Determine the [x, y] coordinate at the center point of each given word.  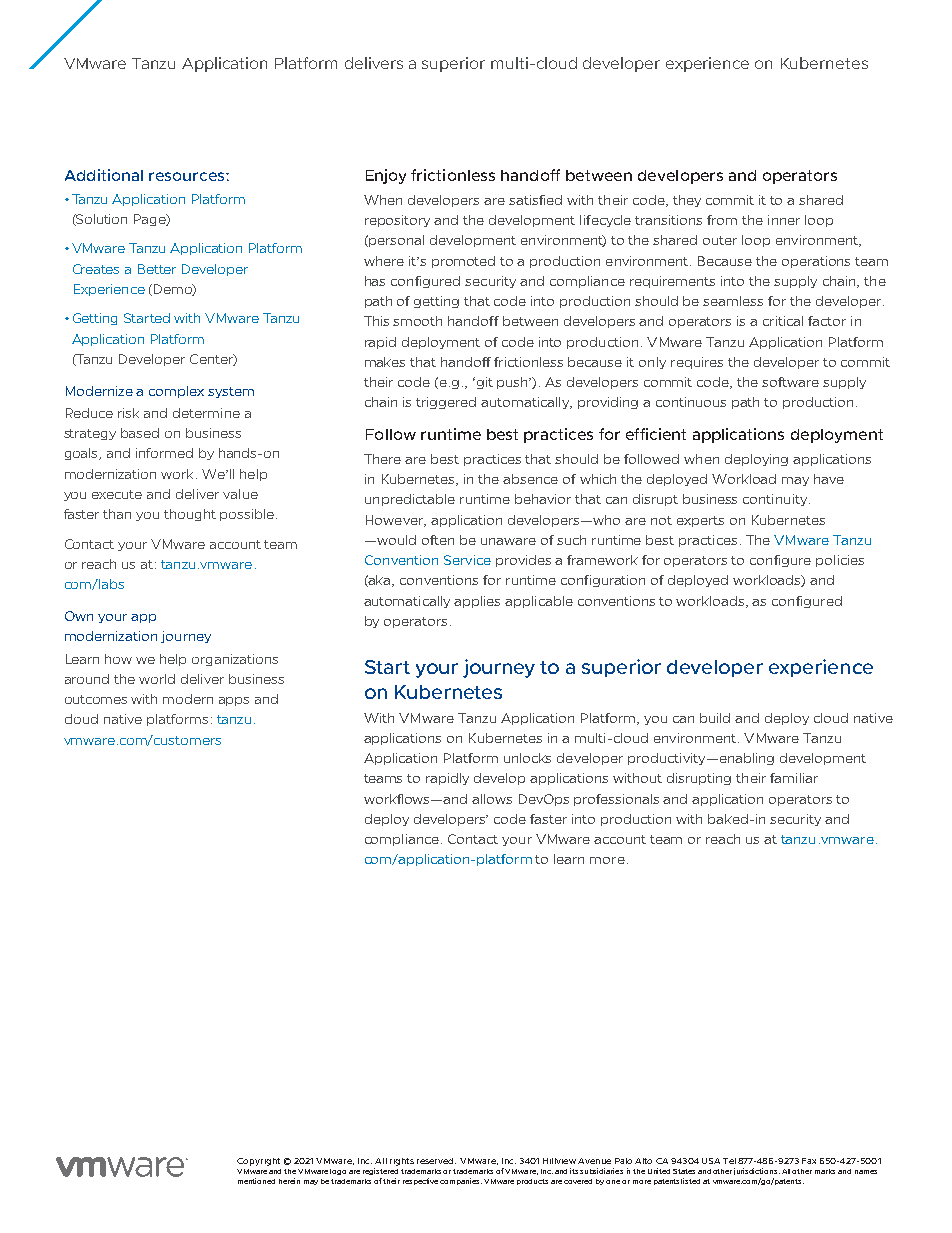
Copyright [258, 1162]
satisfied [535, 200]
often [438, 540]
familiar [794, 778]
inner [784, 220]
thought [190, 515]
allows [492, 799]
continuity [776, 500]
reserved [436, 1161]
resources [188, 176]
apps [234, 701]
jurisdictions [757, 1171]
